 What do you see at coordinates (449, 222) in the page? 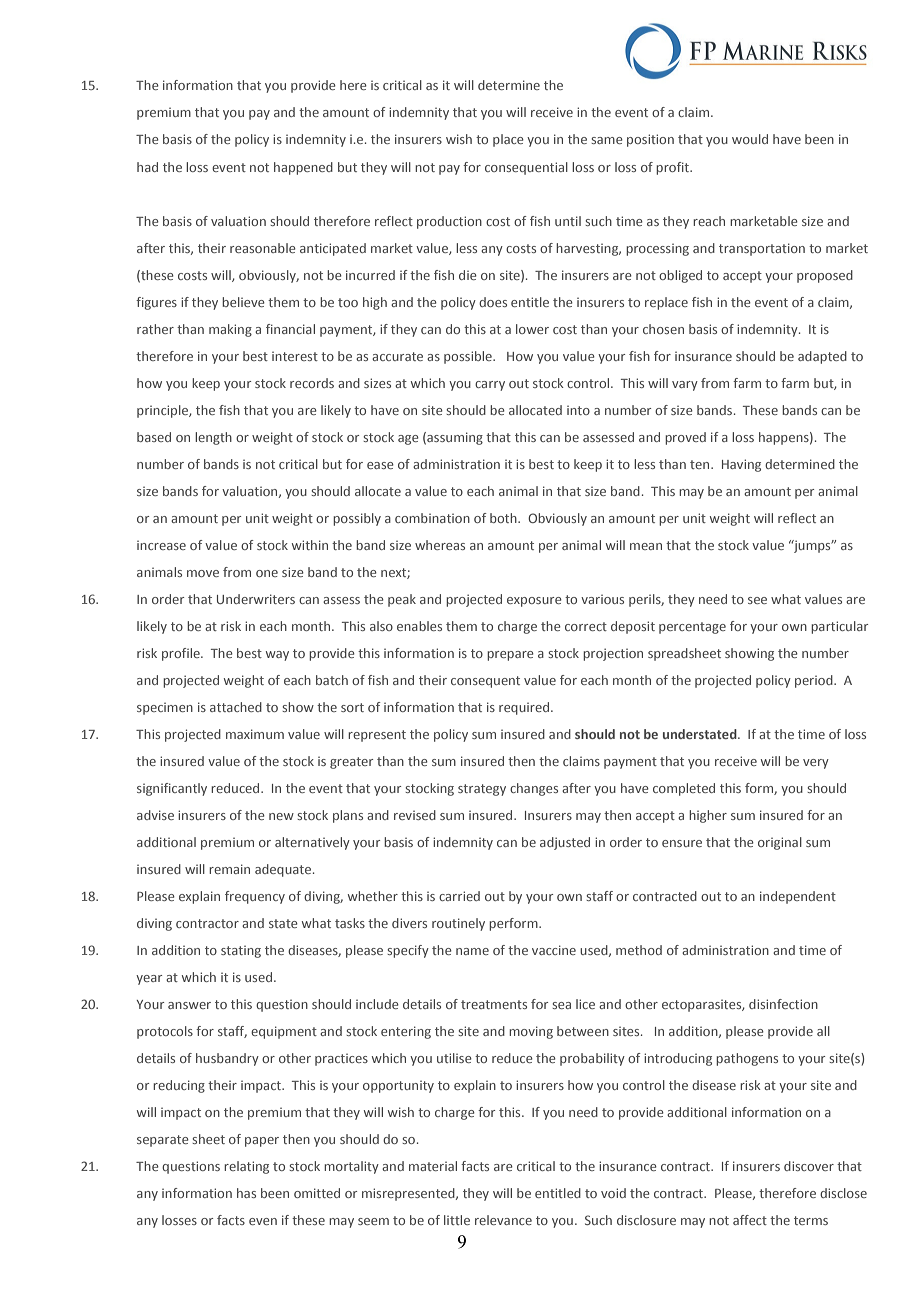
I see `production` at bounding box center [449, 222].
